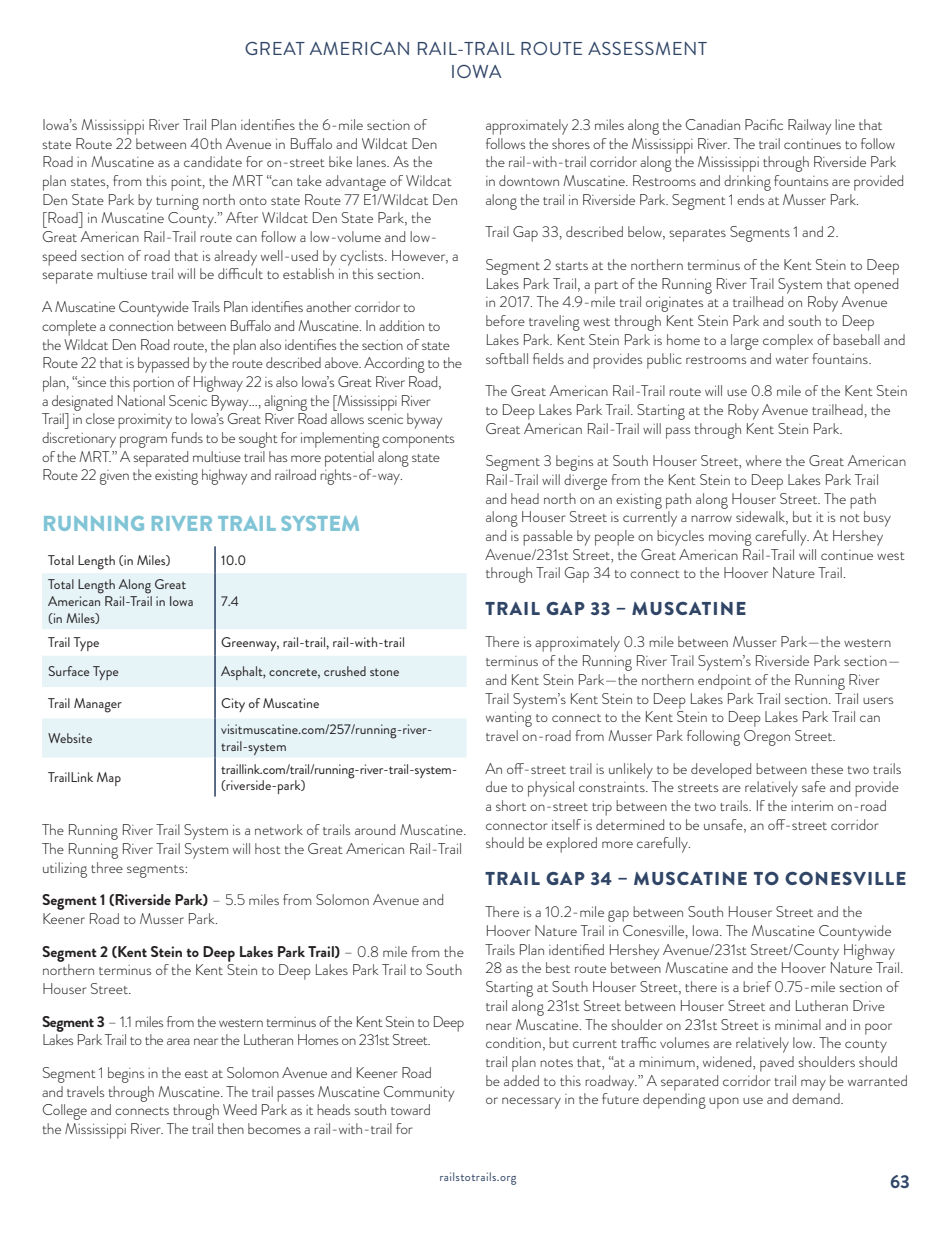 This screenshot has width=952, height=1233. I want to click on Community, so click(418, 1094).
